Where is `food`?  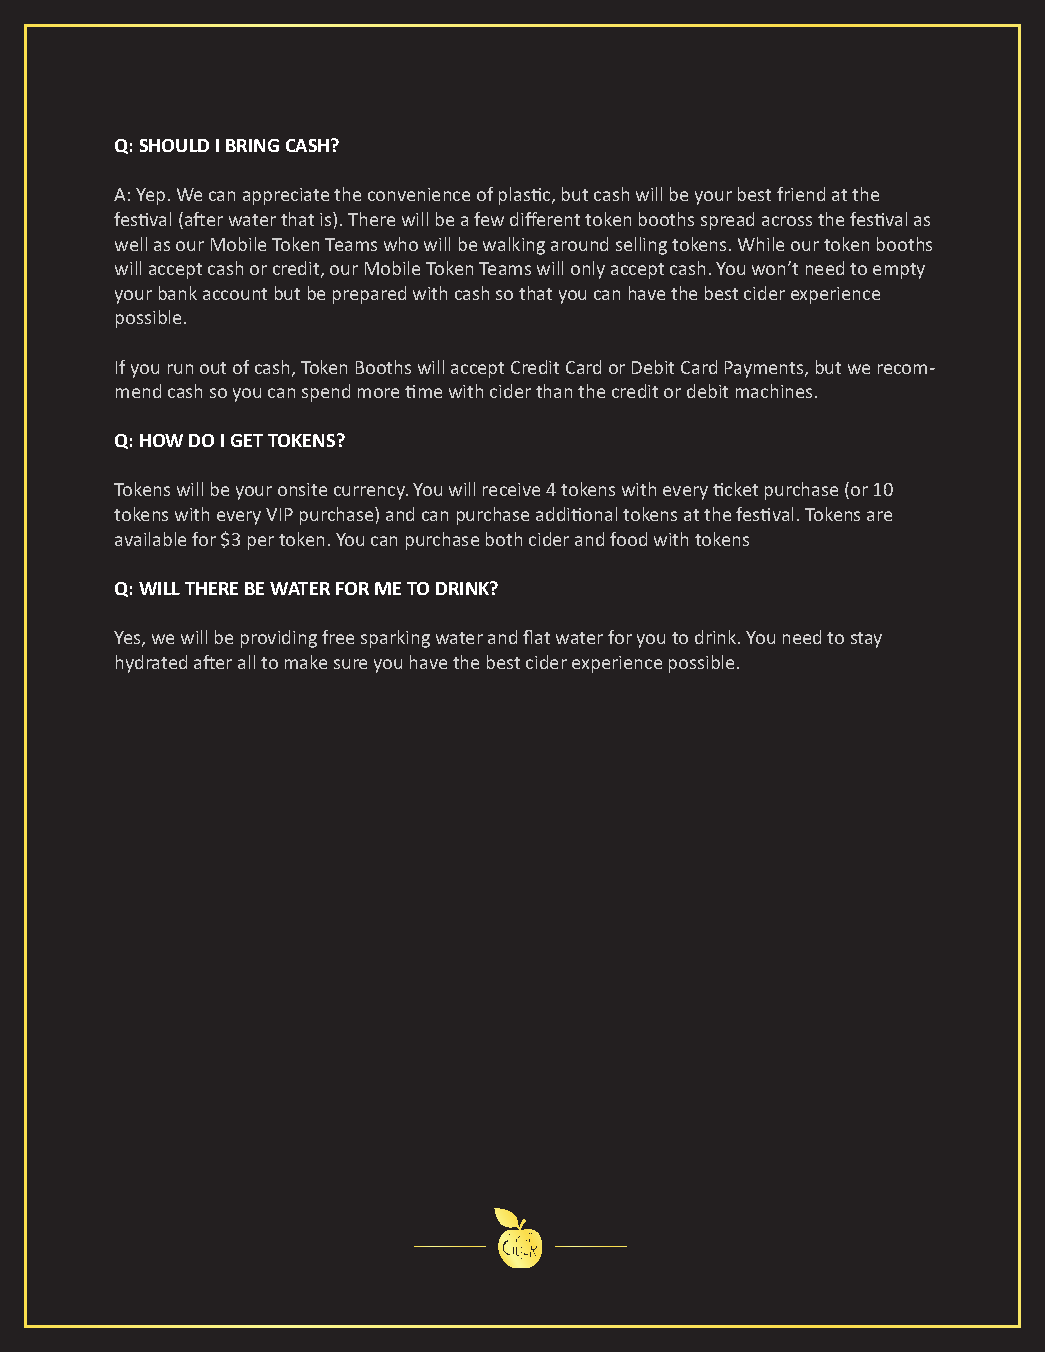
food is located at coordinates (628, 539).
